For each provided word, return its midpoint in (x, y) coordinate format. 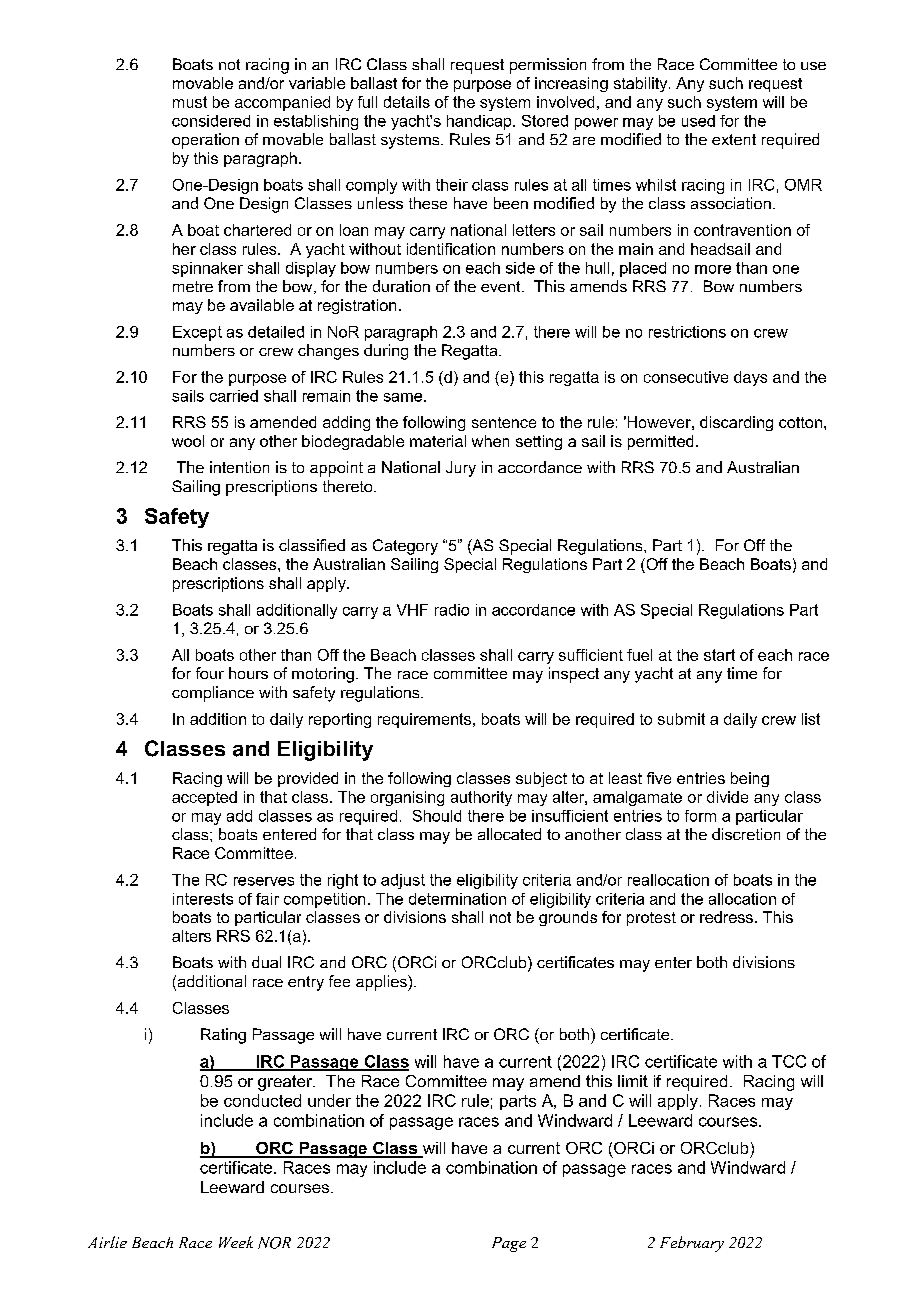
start (719, 655)
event (502, 286)
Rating (223, 1036)
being (750, 779)
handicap (480, 122)
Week (236, 1242)
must (190, 102)
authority (481, 798)
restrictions (687, 332)
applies (382, 983)
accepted (204, 798)
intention (239, 467)
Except (197, 333)
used (698, 121)
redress (726, 917)
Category (405, 547)
